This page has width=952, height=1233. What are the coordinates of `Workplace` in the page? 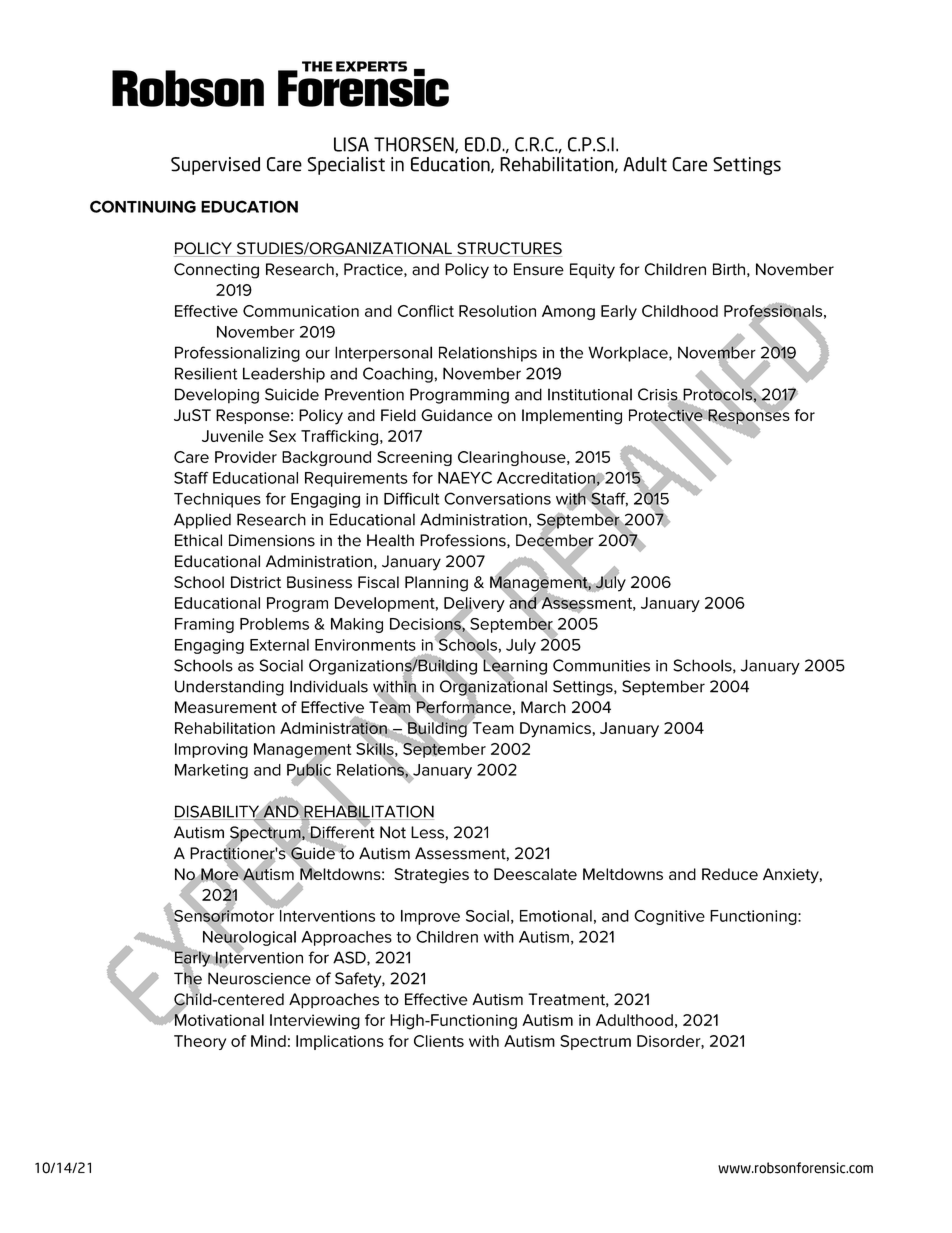 It's located at (629, 354).
